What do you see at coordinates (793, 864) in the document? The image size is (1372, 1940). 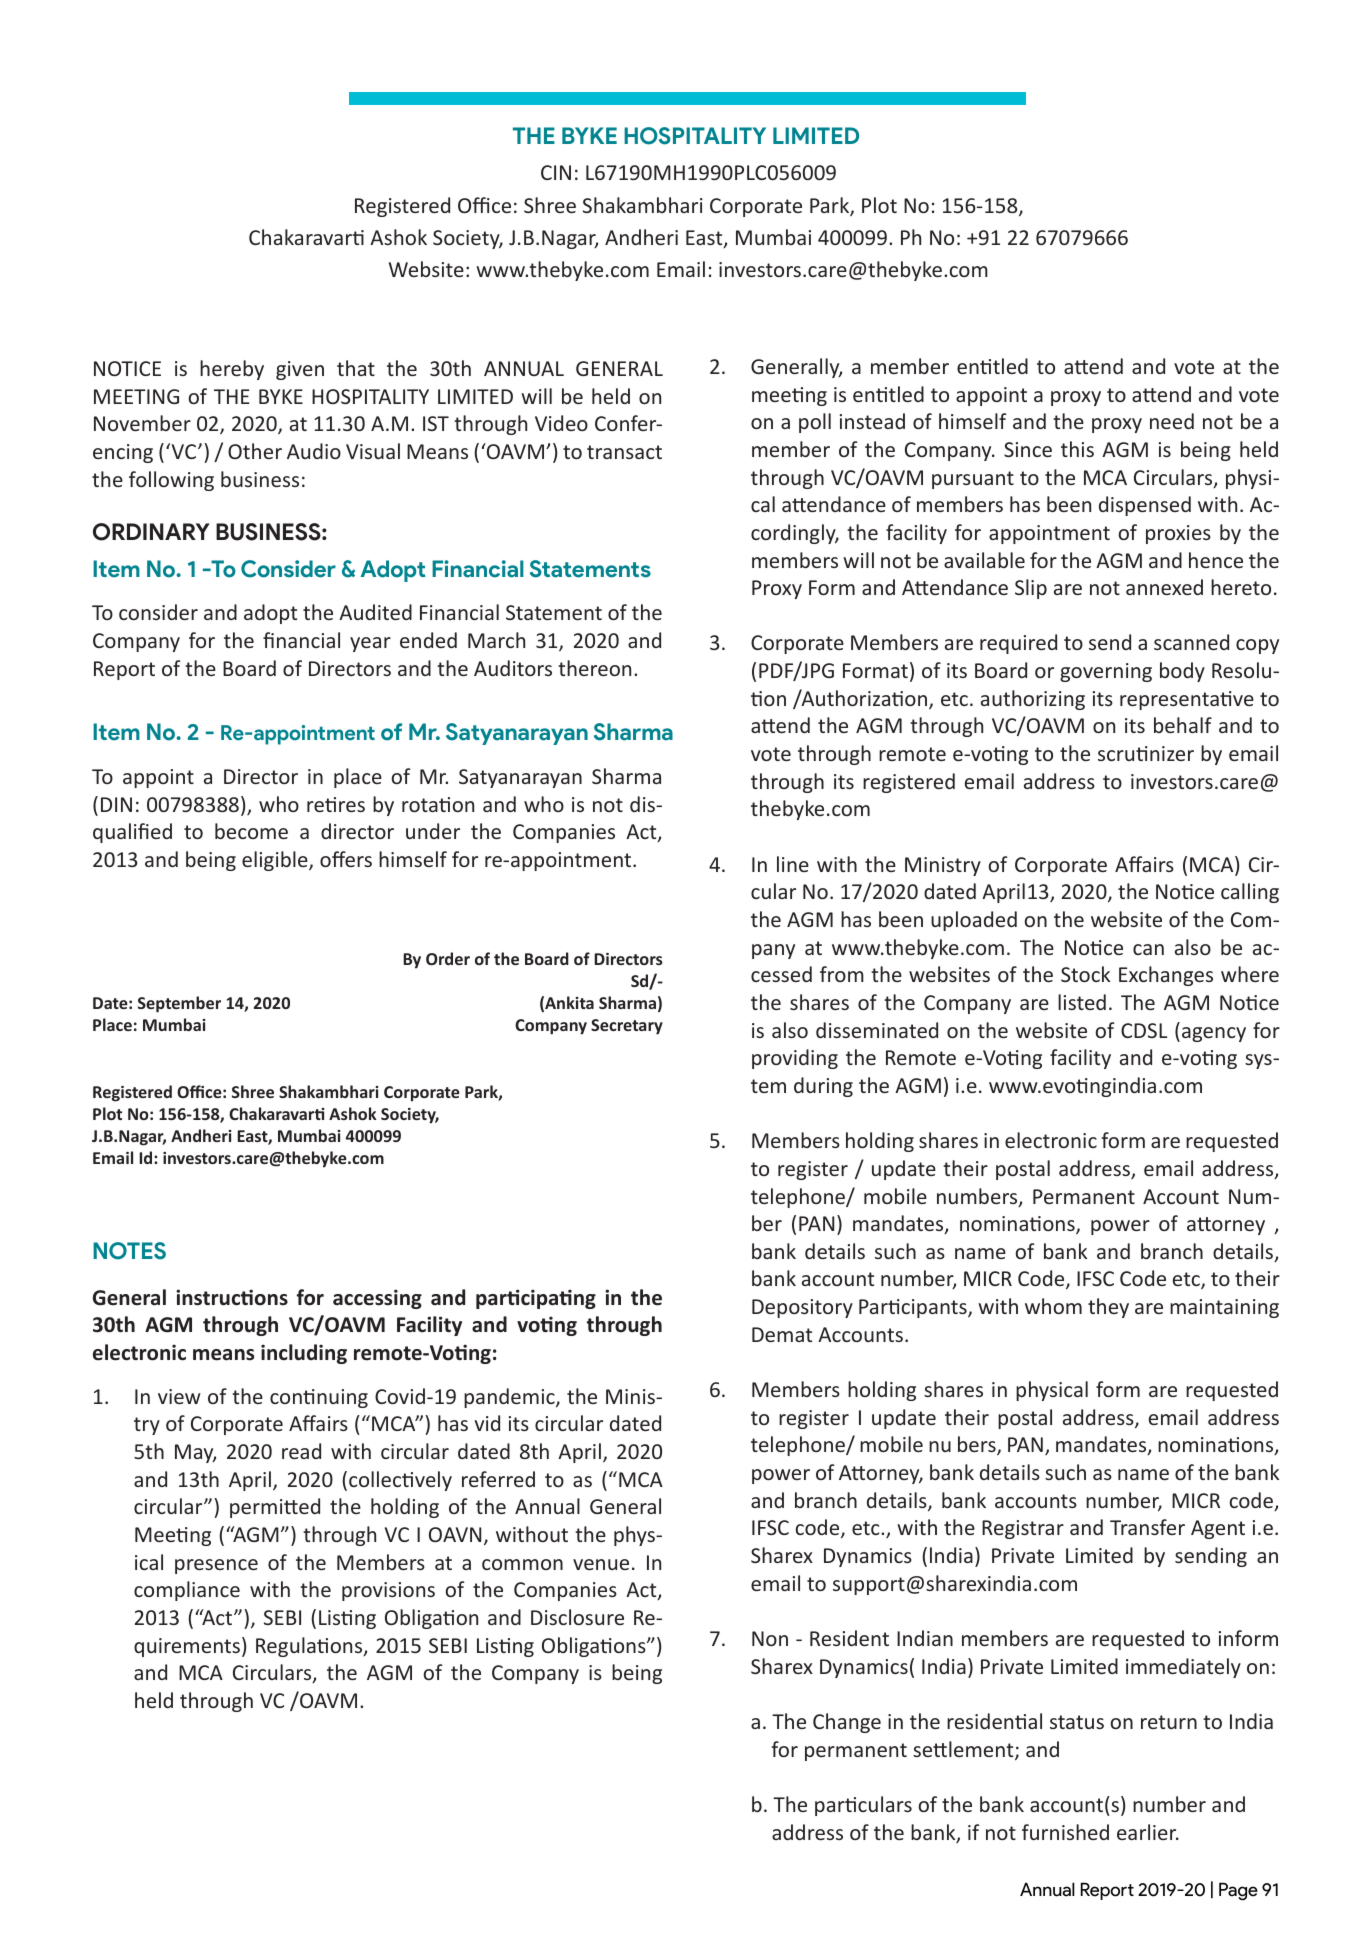 I see `line` at bounding box center [793, 864].
